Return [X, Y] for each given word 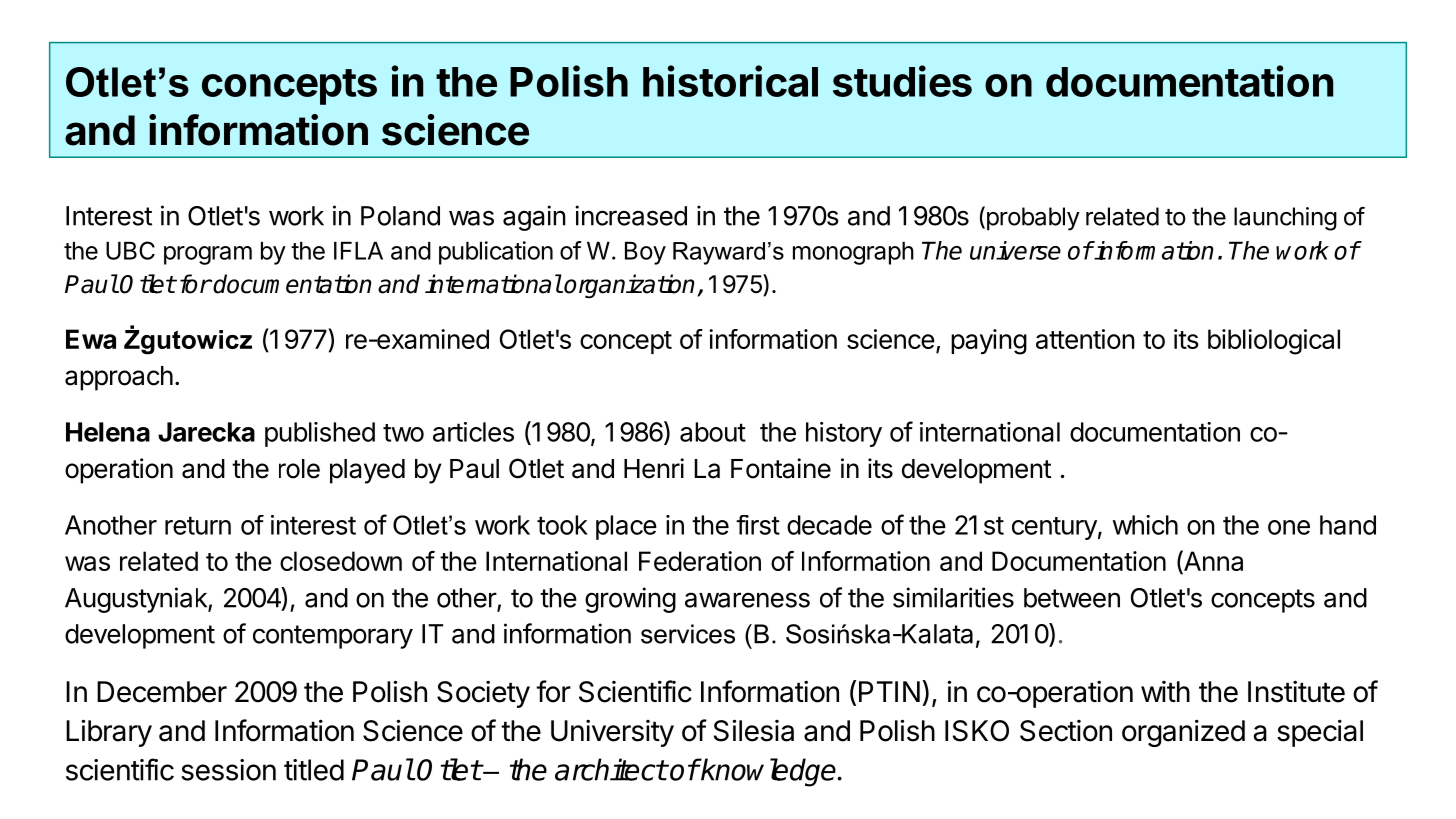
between [1072, 598]
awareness [747, 600]
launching [1285, 219]
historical [730, 81]
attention [1085, 339]
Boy [645, 253]
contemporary [333, 637]
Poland [400, 216]
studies [902, 81]
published [320, 434]
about [713, 432]
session [228, 770]
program [208, 255]
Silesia [754, 730]
